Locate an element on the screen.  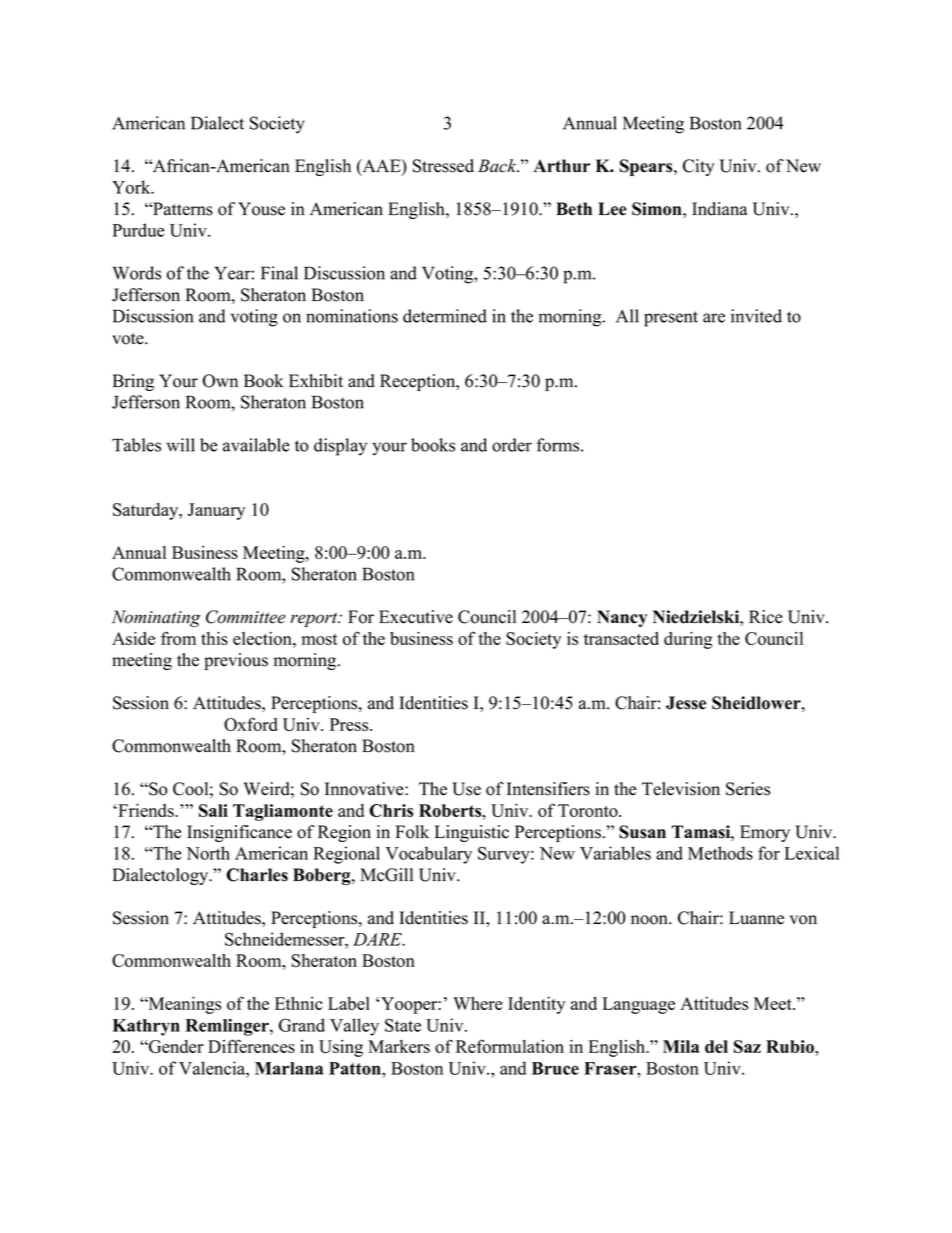
Emory is located at coordinates (765, 833).
